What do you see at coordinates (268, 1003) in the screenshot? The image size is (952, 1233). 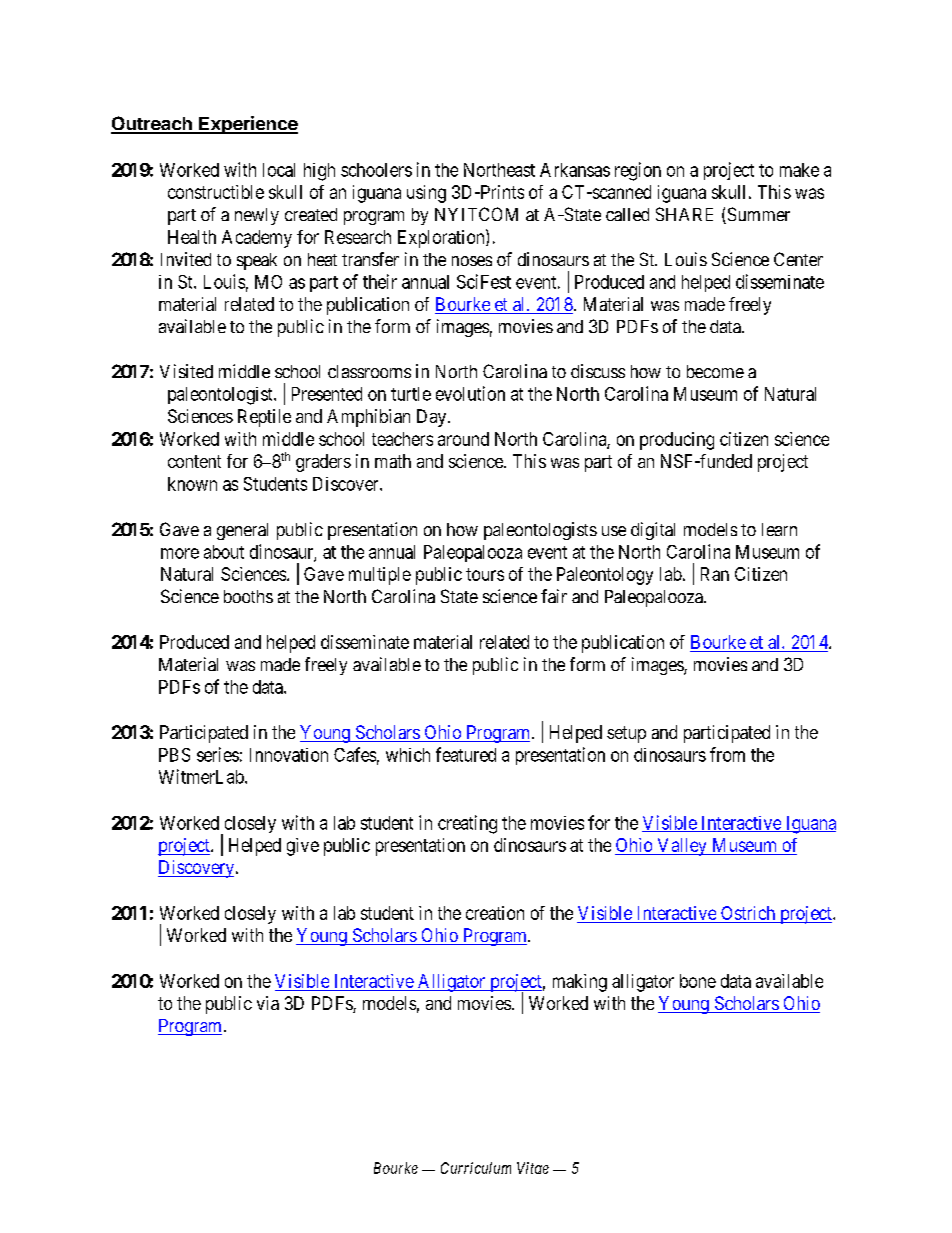 I see `via` at bounding box center [268, 1003].
